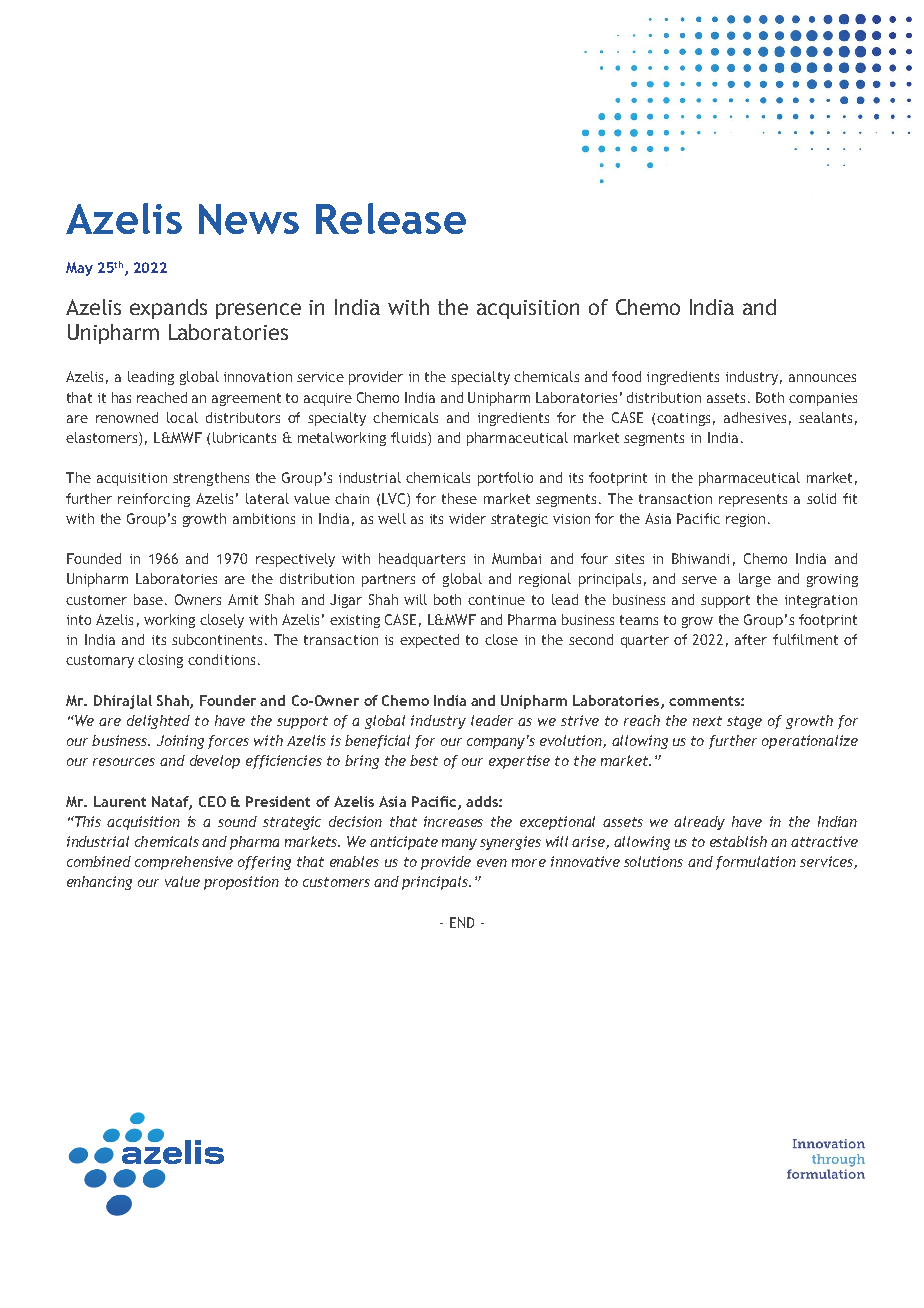  What do you see at coordinates (410, 439) in the screenshot?
I see `fluids` at bounding box center [410, 439].
